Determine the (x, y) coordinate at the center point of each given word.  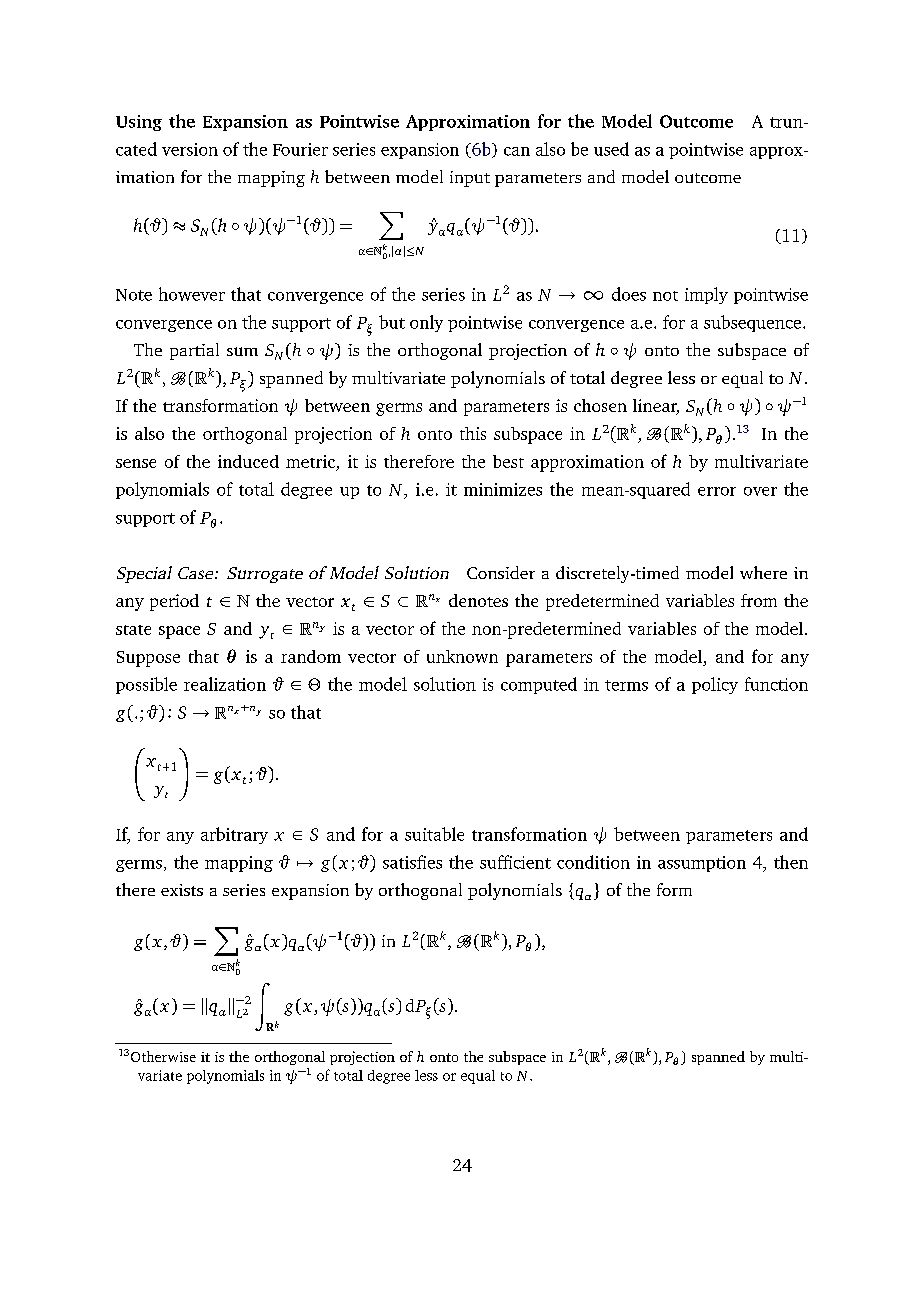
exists (182, 890)
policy (715, 685)
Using (139, 123)
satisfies (412, 862)
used (611, 149)
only (426, 323)
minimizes (503, 489)
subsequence (752, 323)
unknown (462, 656)
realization (225, 684)
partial (194, 351)
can (517, 151)
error (717, 491)
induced (248, 461)
